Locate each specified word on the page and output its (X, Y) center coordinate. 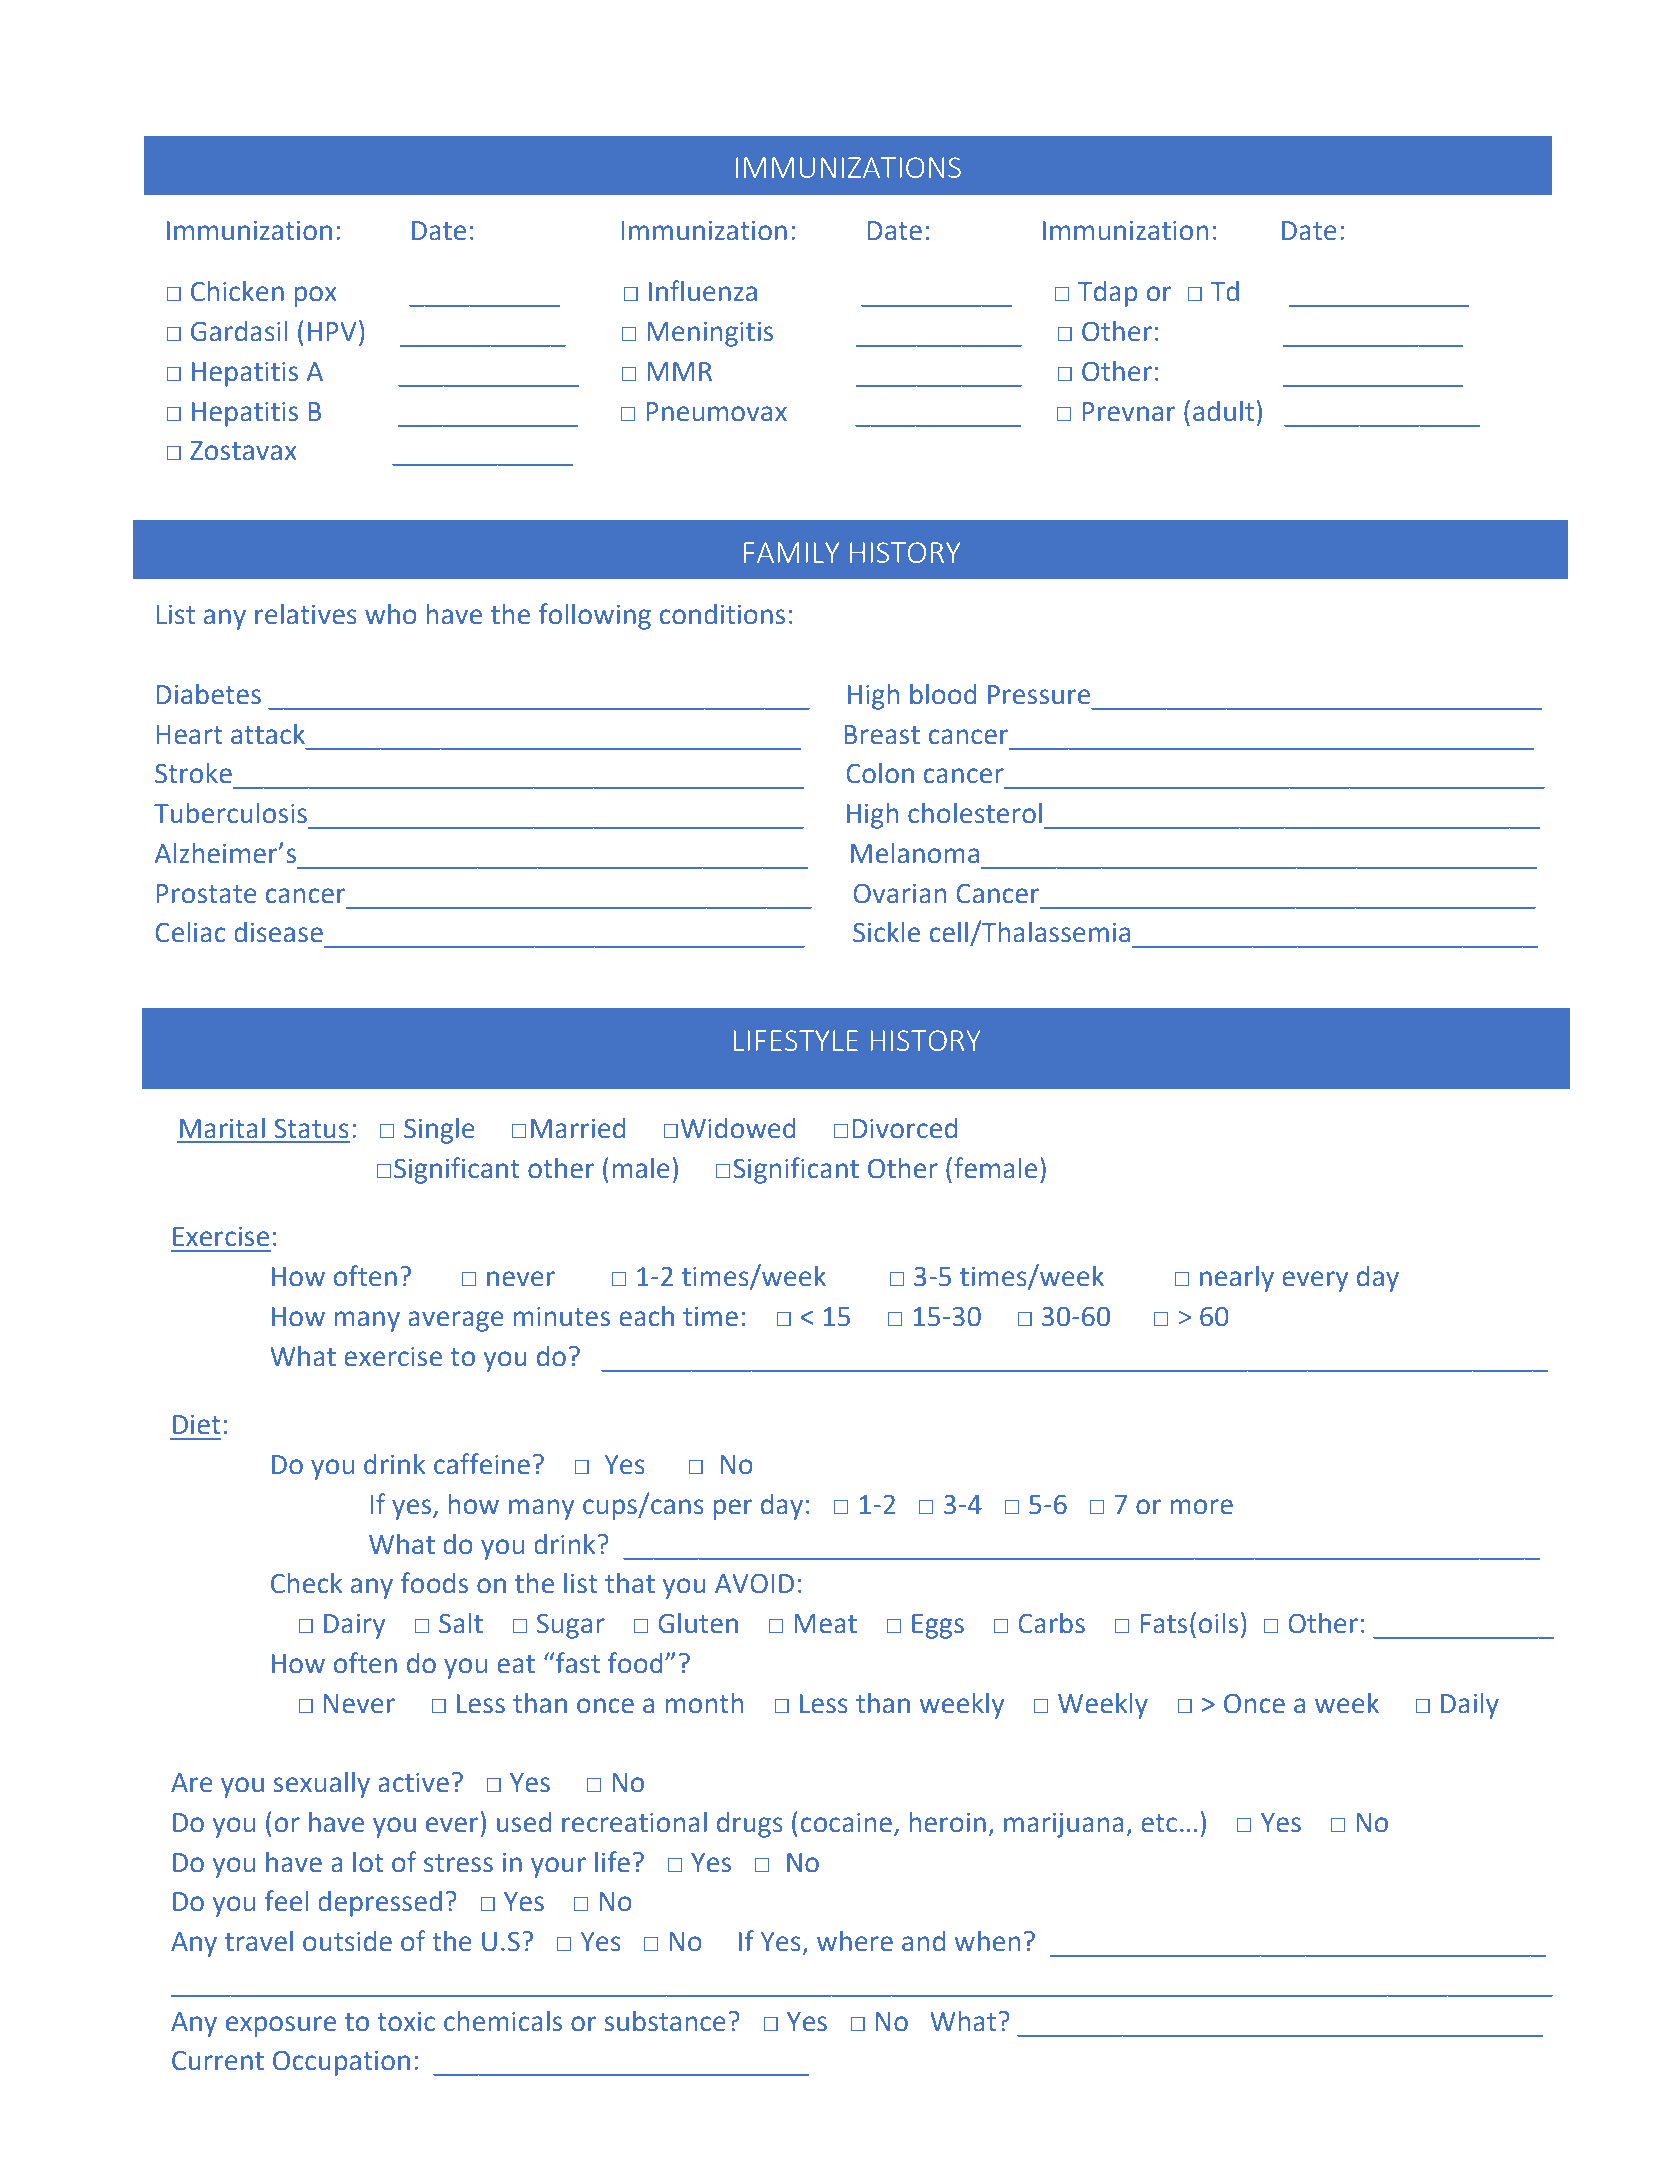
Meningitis (710, 334)
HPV (332, 331)
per (733, 1509)
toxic (406, 2022)
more (1202, 1507)
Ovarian (899, 894)
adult (1223, 411)
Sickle (886, 932)
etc (1159, 1823)
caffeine (482, 1464)
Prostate (206, 894)
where (855, 1941)
